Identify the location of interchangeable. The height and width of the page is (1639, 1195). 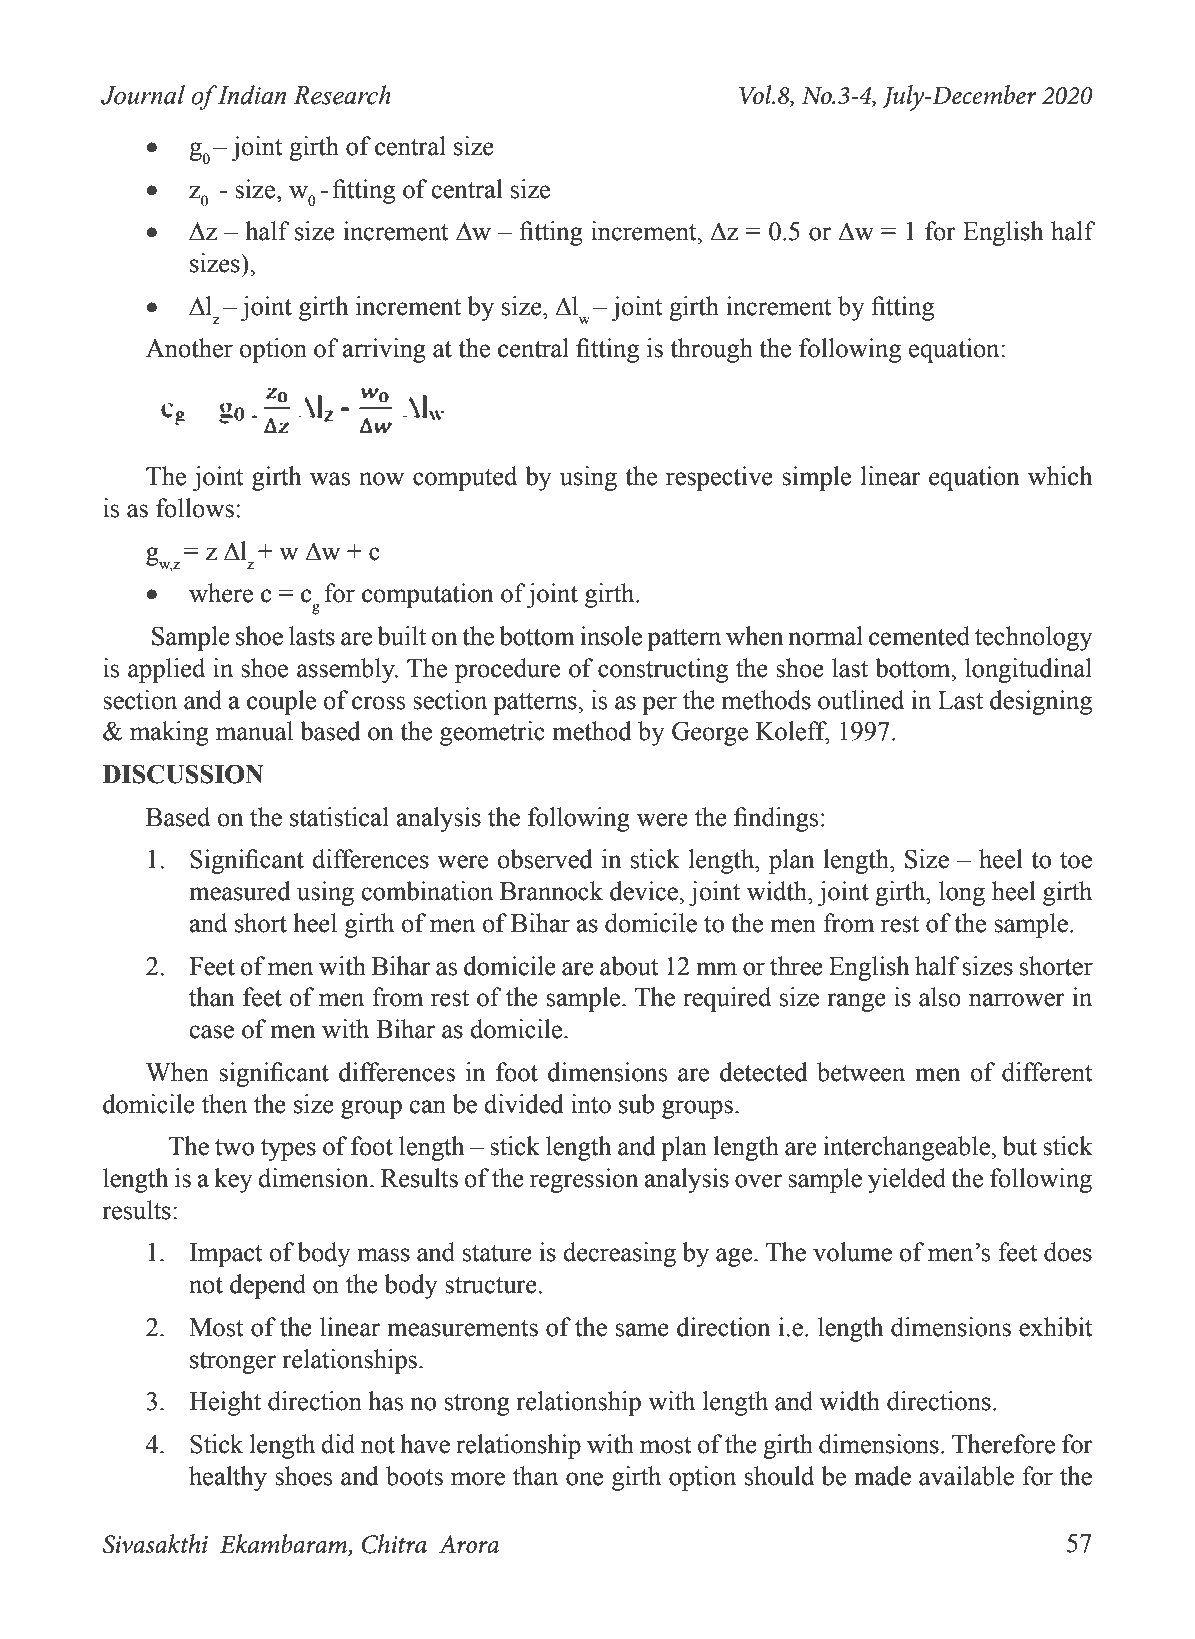
(907, 1148).
